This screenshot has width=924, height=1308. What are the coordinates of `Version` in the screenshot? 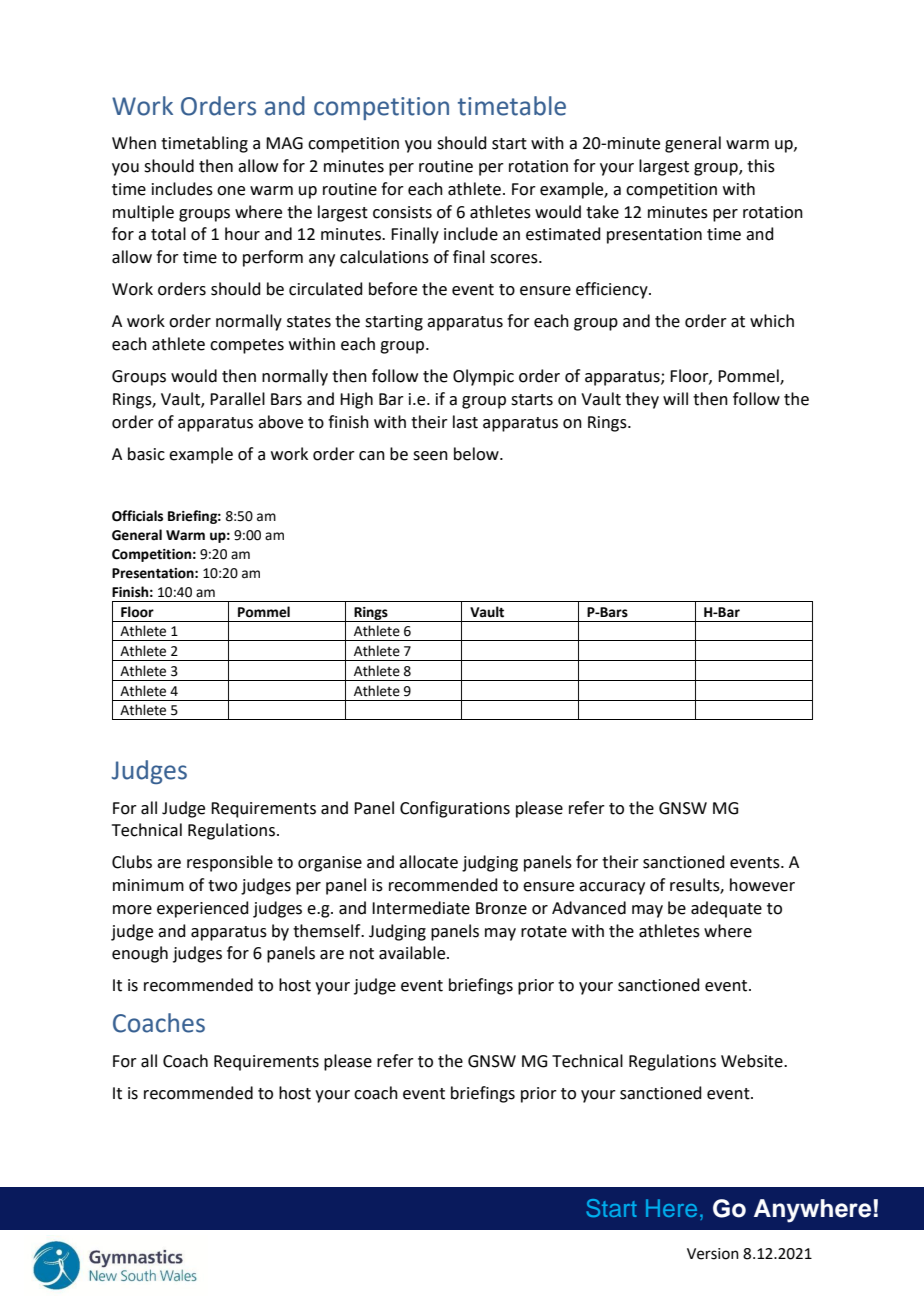 It's located at (713, 1254).
